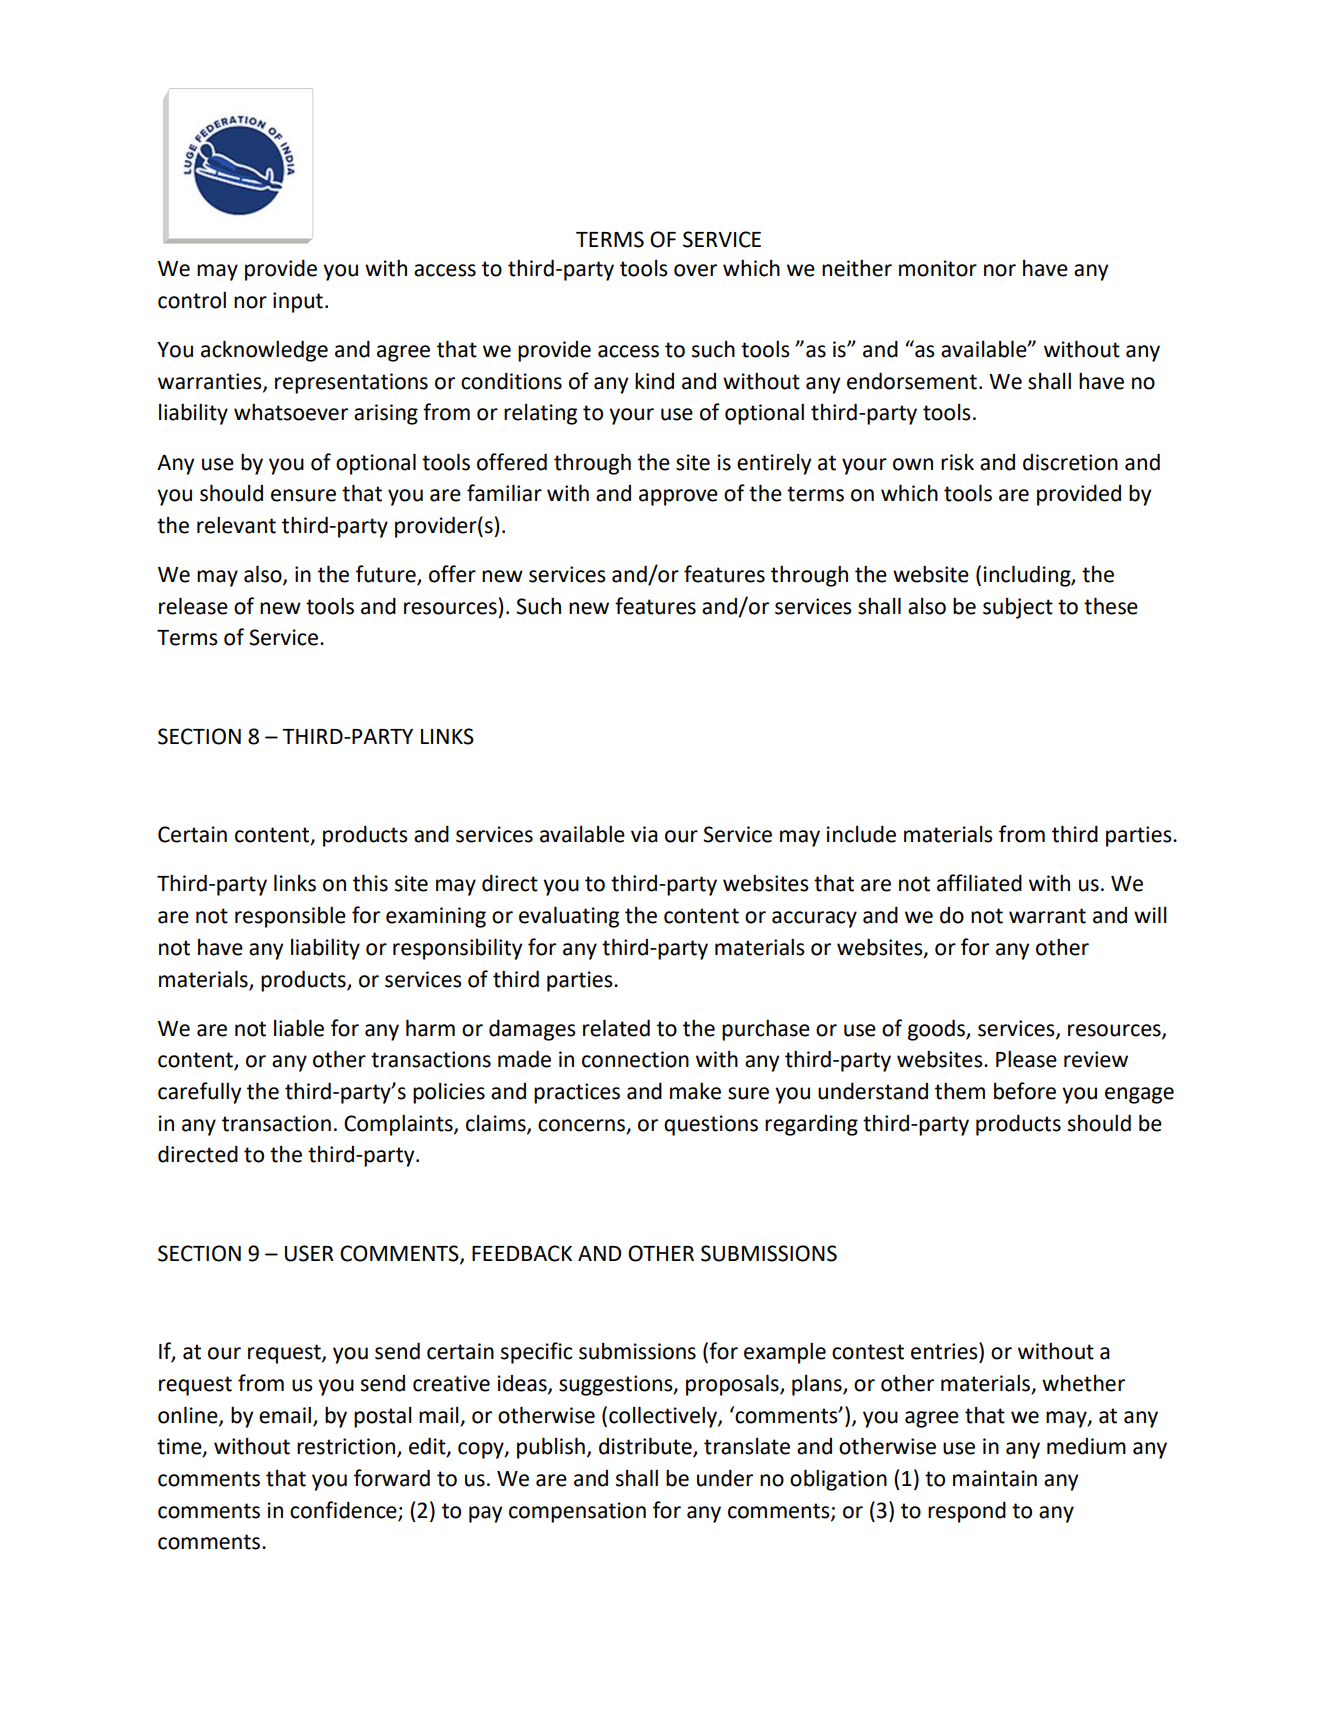  I want to click on related, so click(616, 1028).
